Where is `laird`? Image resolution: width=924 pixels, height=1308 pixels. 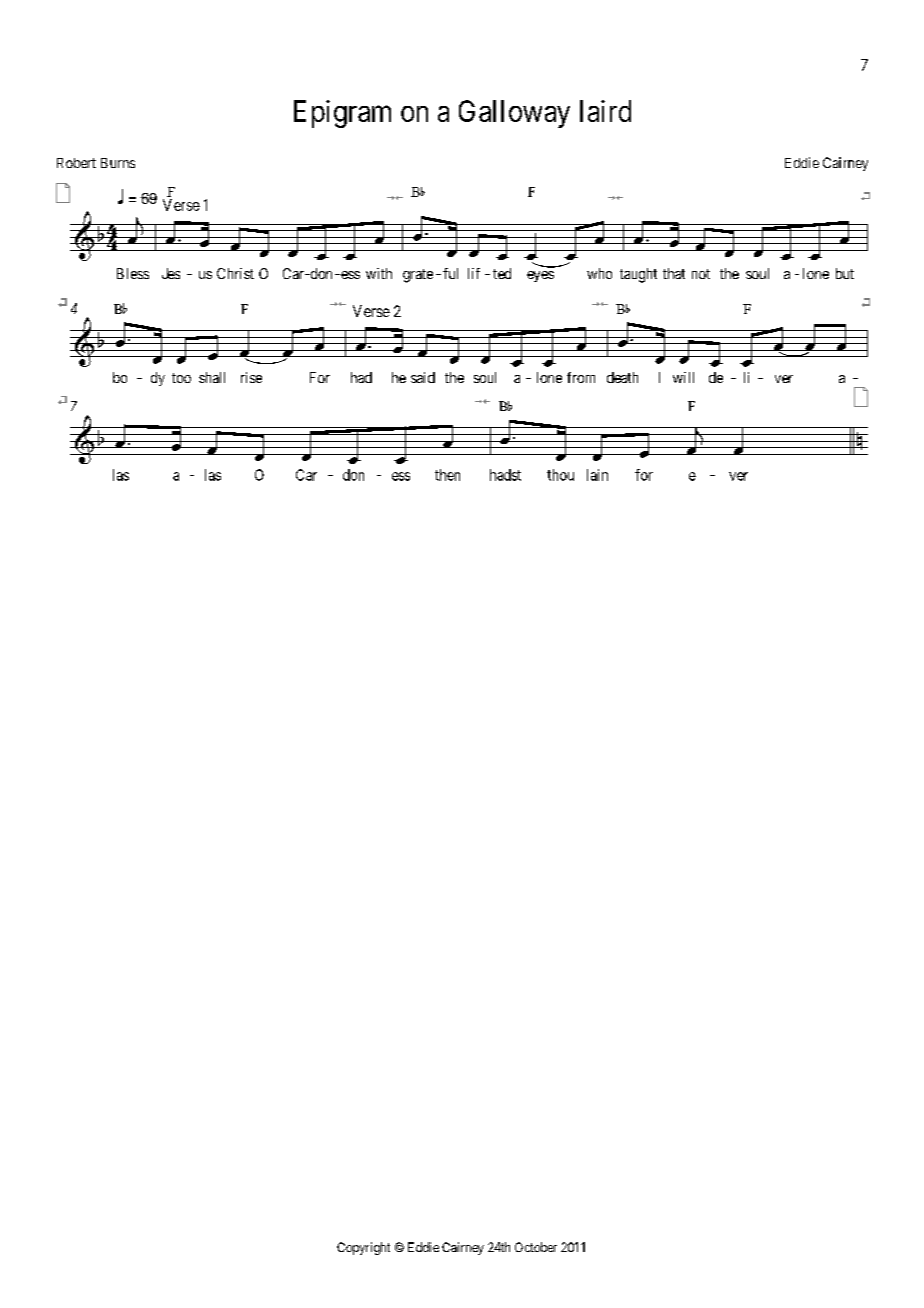
laird is located at coordinates (605, 111).
